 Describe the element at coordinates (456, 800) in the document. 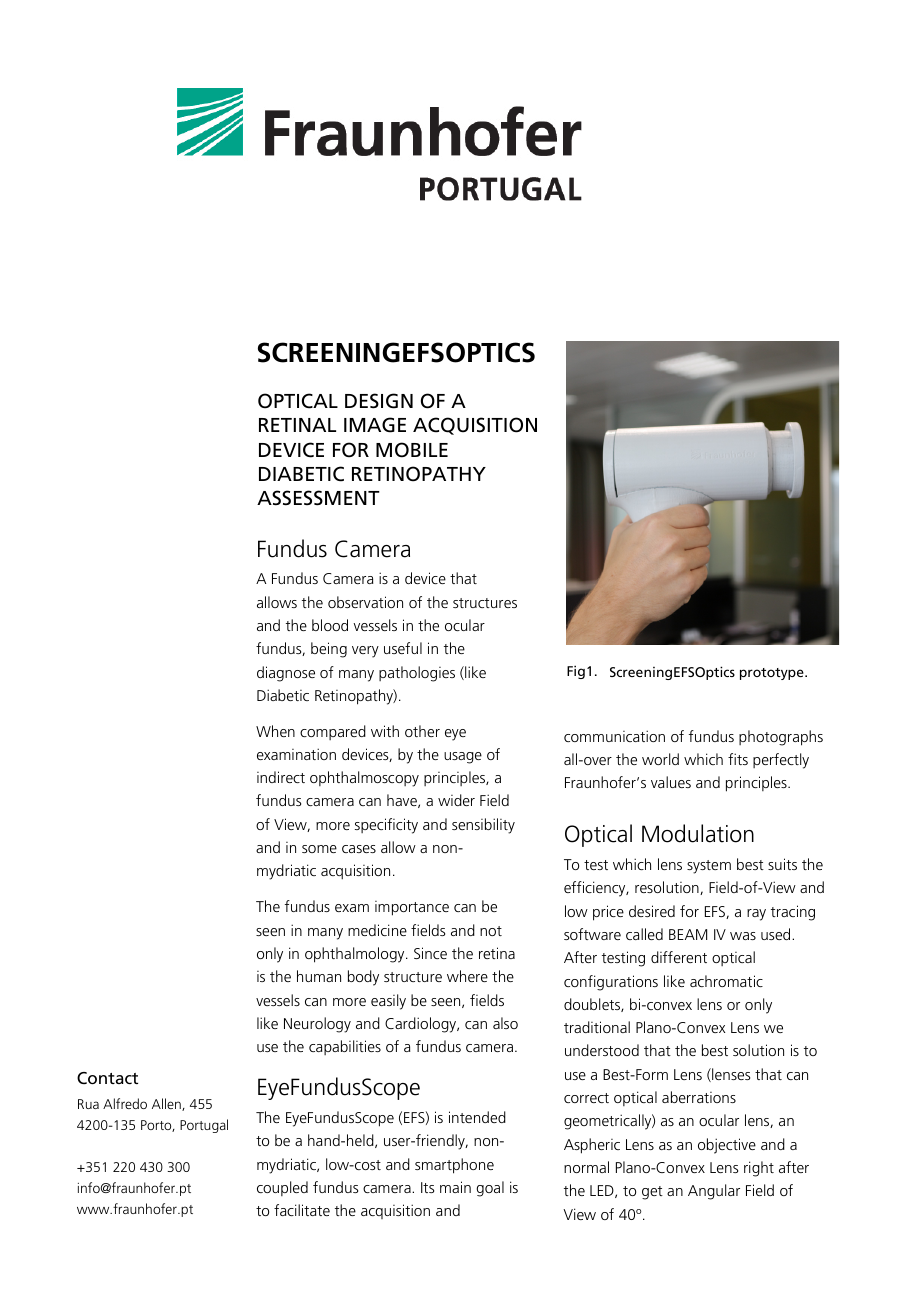

I see `wider` at that location.
